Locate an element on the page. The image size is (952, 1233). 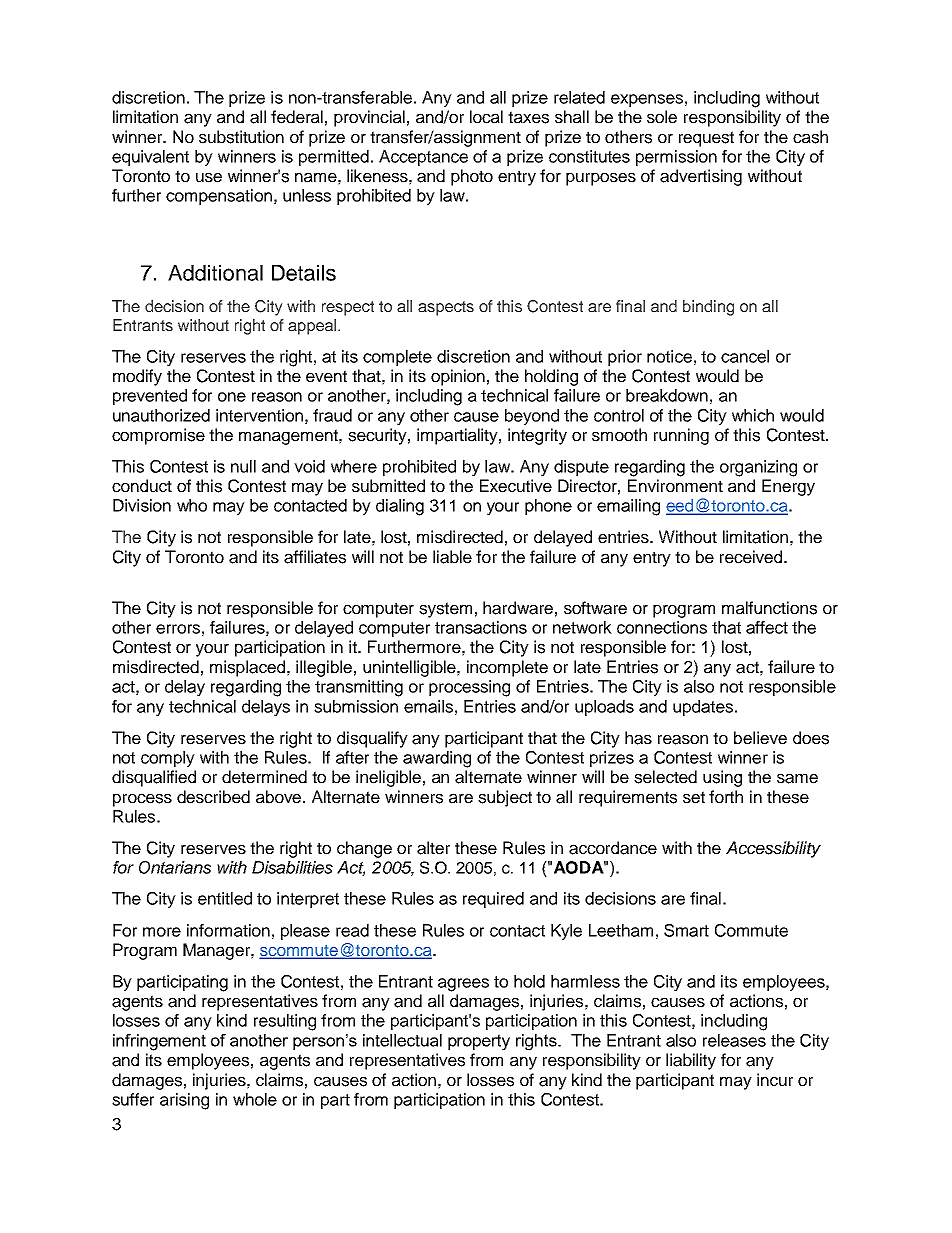
errors is located at coordinates (178, 629).
